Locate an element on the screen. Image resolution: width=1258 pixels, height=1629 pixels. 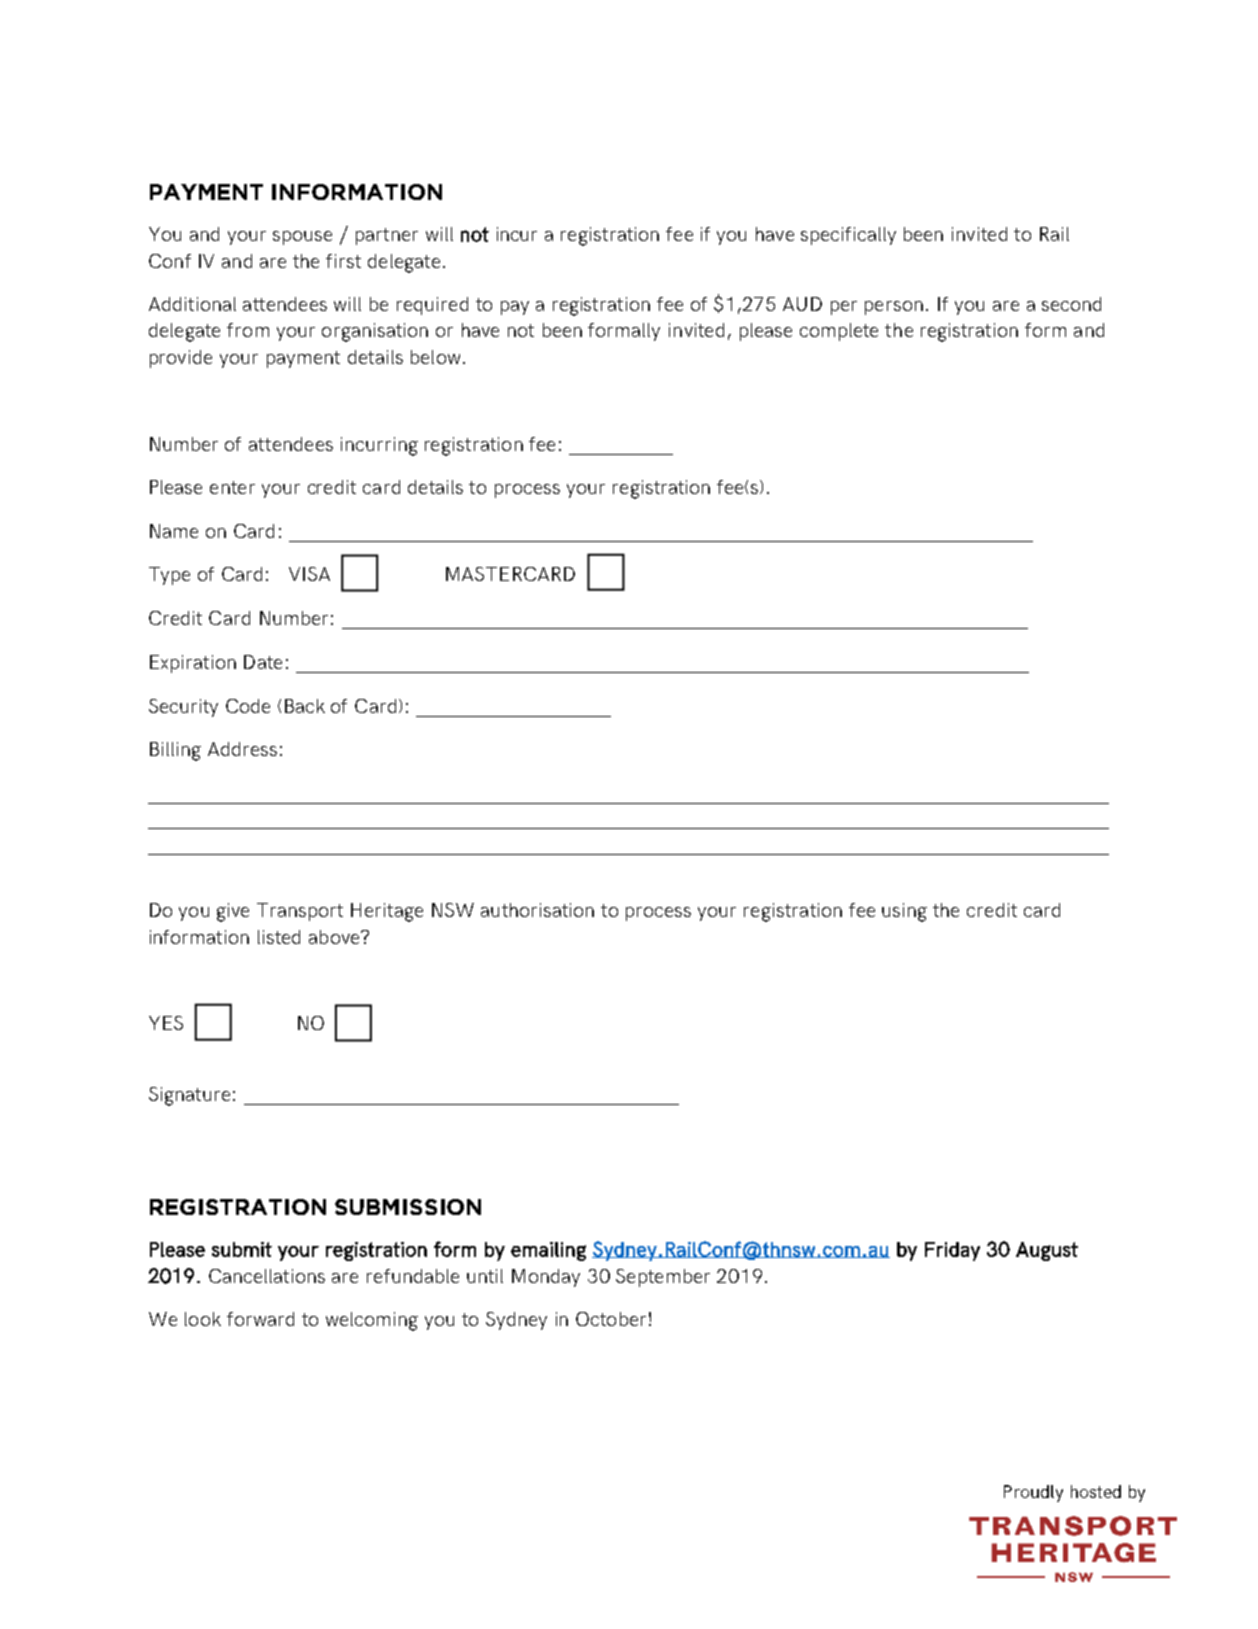
second is located at coordinates (1071, 304).
